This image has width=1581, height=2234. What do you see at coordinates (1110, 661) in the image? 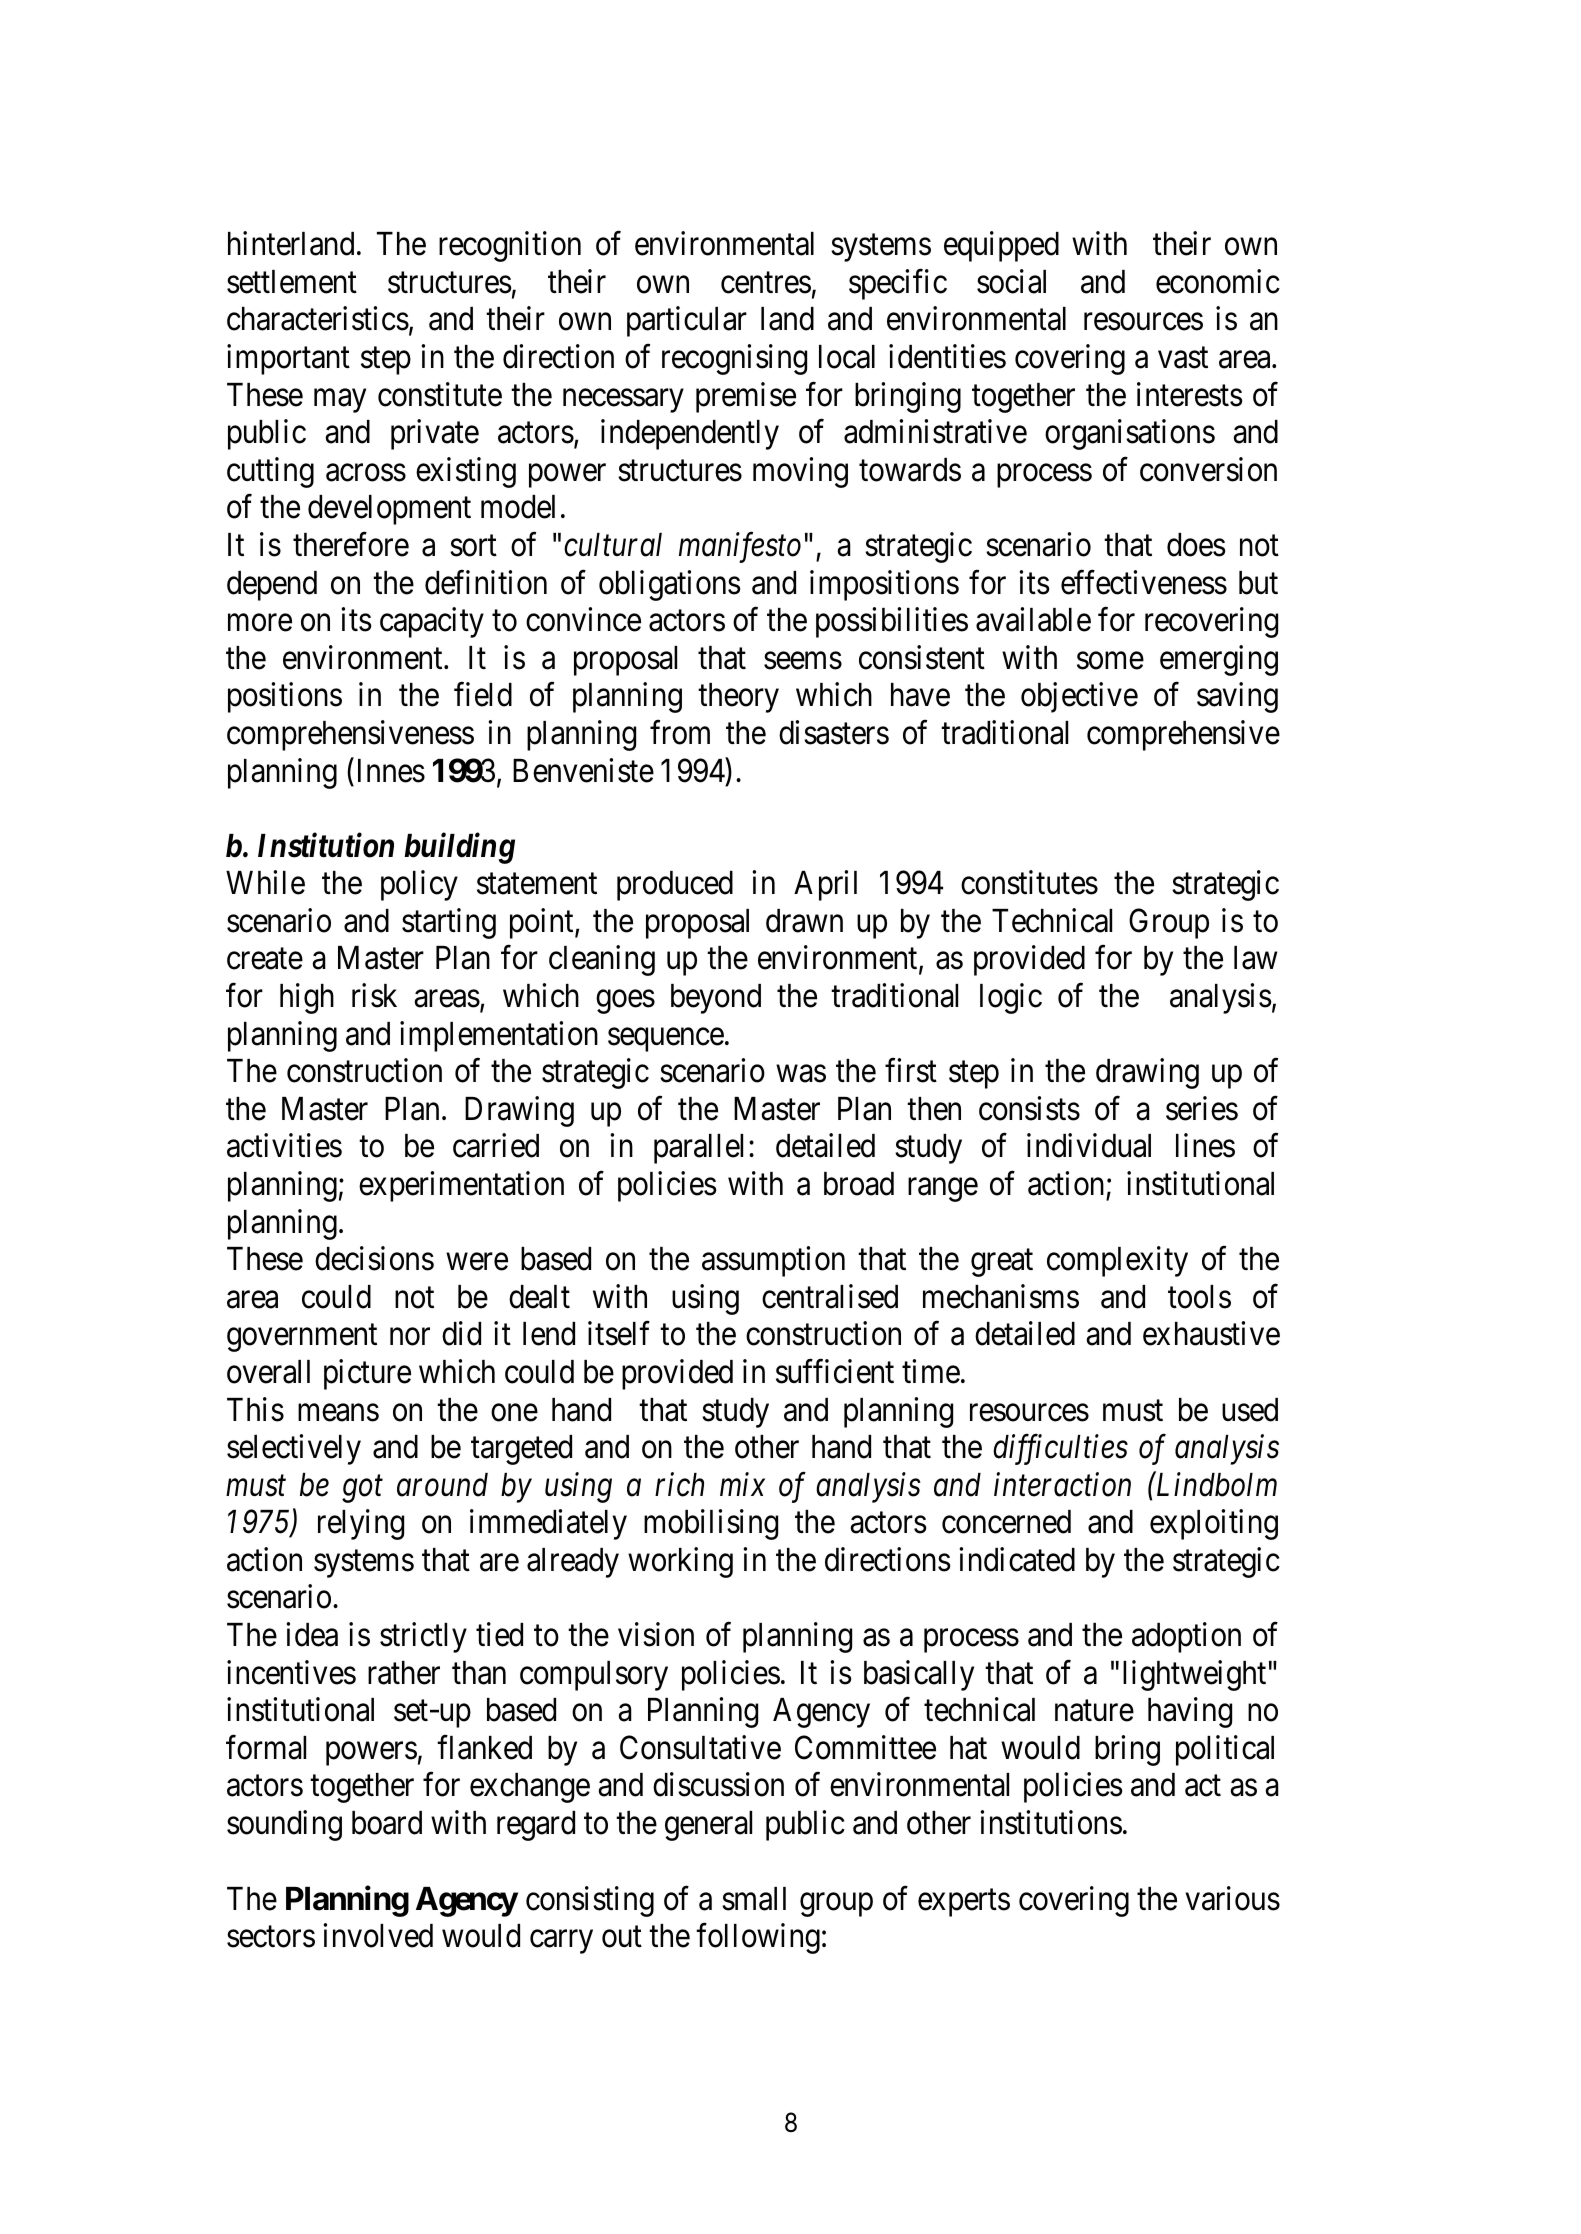
I see `some` at bounding box center [1110, 661].
